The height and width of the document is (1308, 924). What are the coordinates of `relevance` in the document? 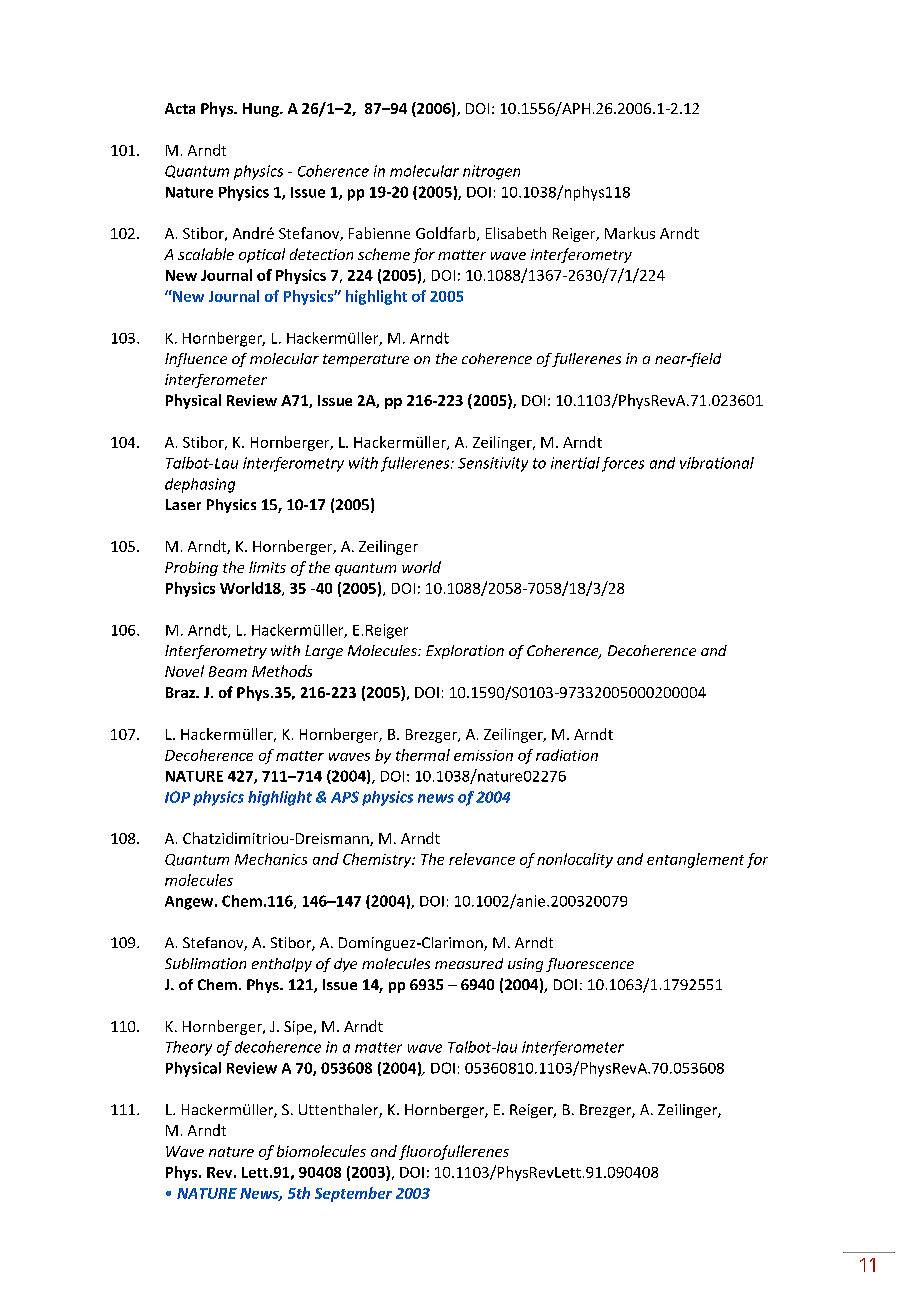 It's located at (482, 859).
